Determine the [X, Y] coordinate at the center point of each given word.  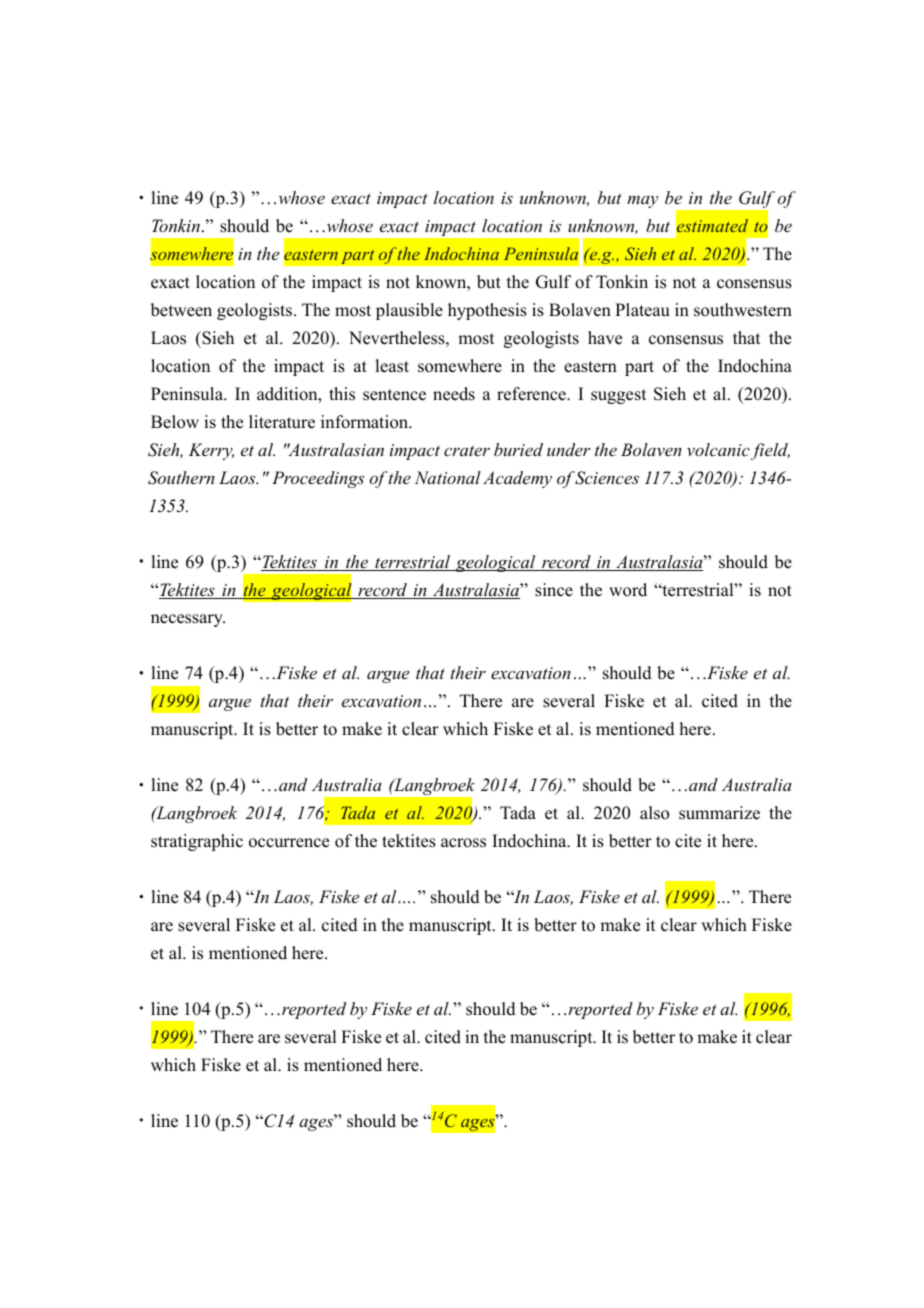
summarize [719, 813]
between [181, 310]
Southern [181, 478]
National [448, 477]
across [463, 843]
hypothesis [487, 311]
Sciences [607, 478]
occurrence [289, 843]
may [642, 202]
